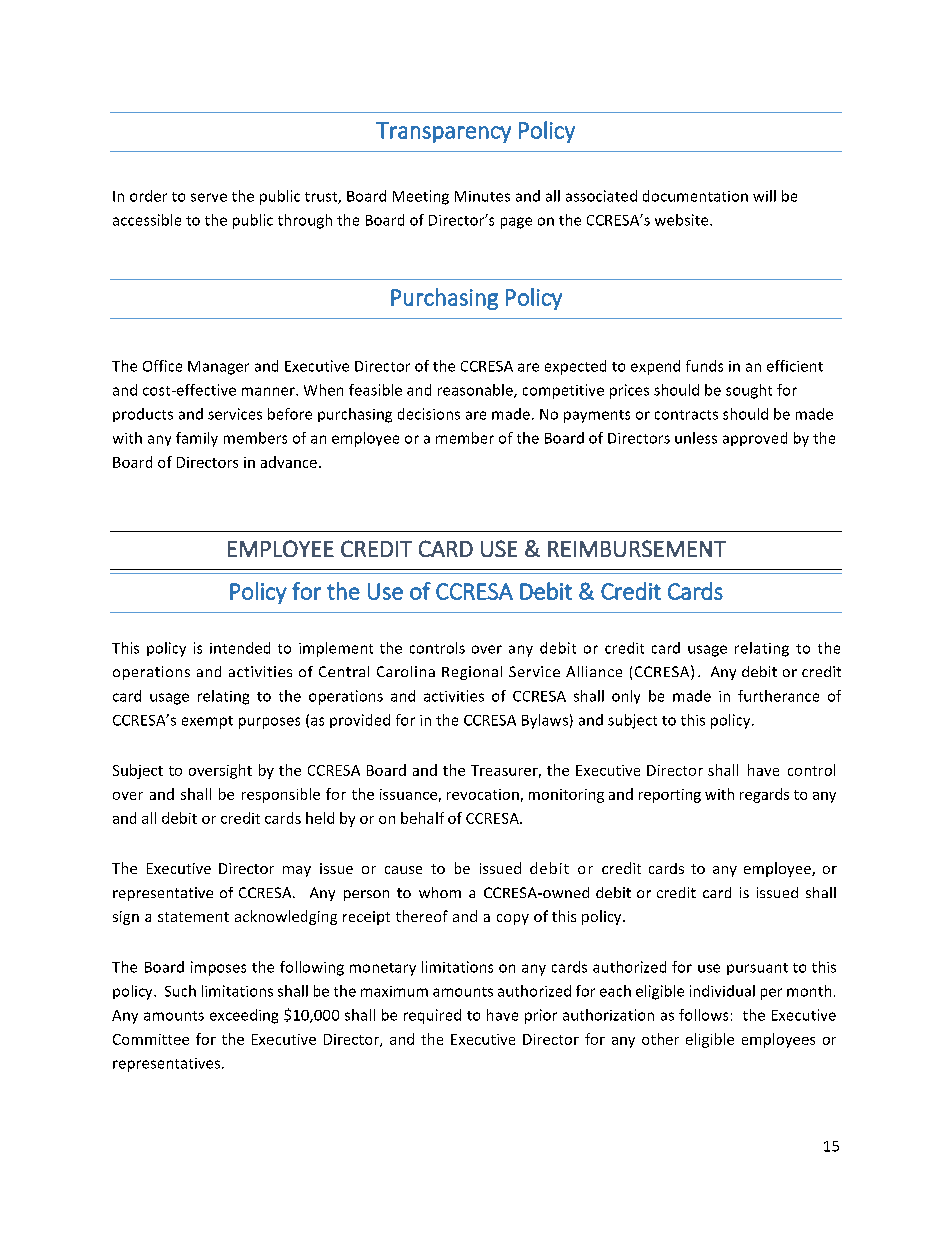  Describe the element at coordinates (240, 648) in the screenshot. I see `intended` at that location.
